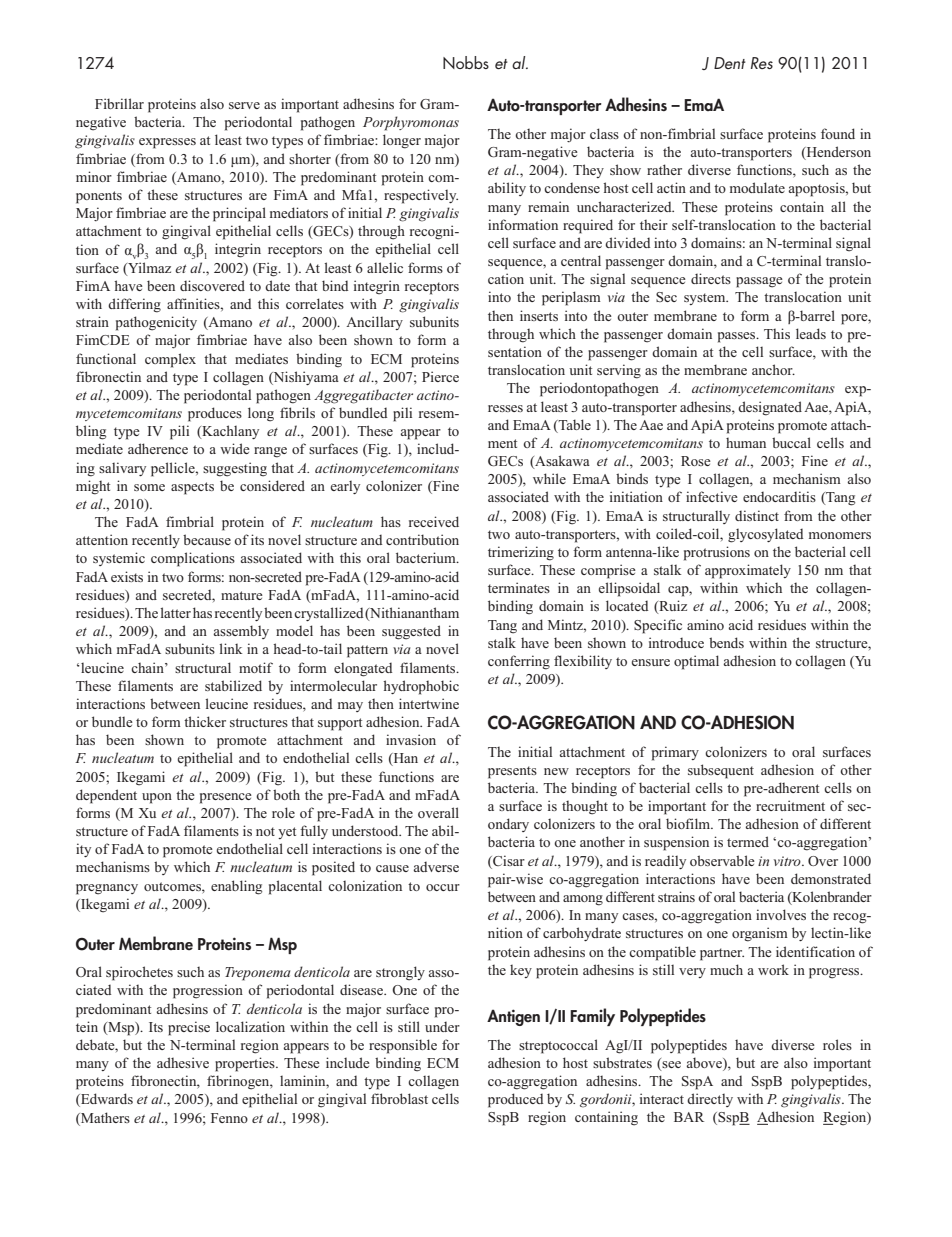  Describe the element at coordinates (158, 448) in the page. I see `adherence` at that location.
